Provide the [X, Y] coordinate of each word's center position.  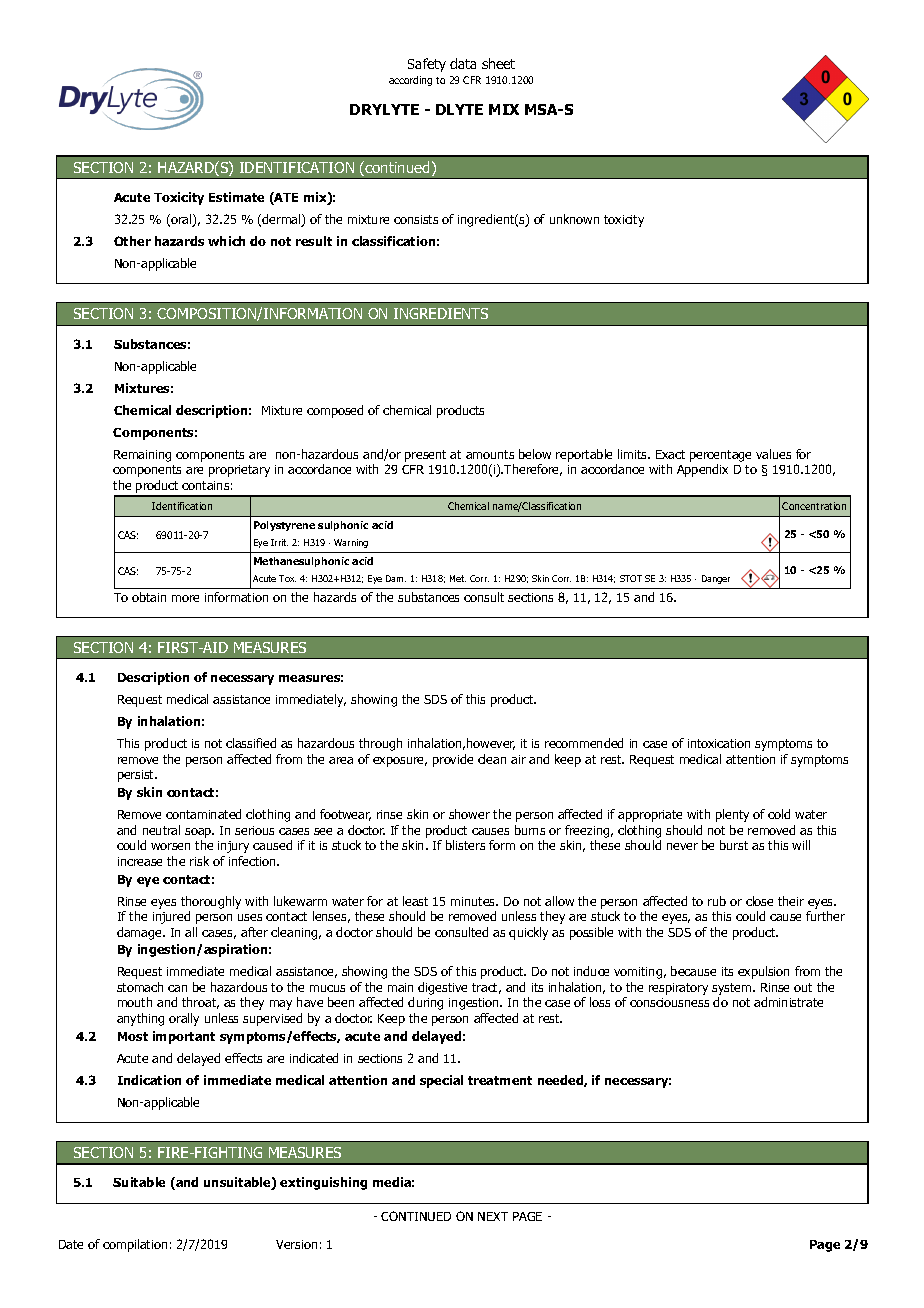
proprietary [239, 471]
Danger [716, 579]
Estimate [236, 197]
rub [717, 901]
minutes [474, 901]
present [425, 456]
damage [140, 933]
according [410, 81]
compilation [135, 1245]
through [380, 744]
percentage [720, 456]
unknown [574, 219]
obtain [149, 597]
